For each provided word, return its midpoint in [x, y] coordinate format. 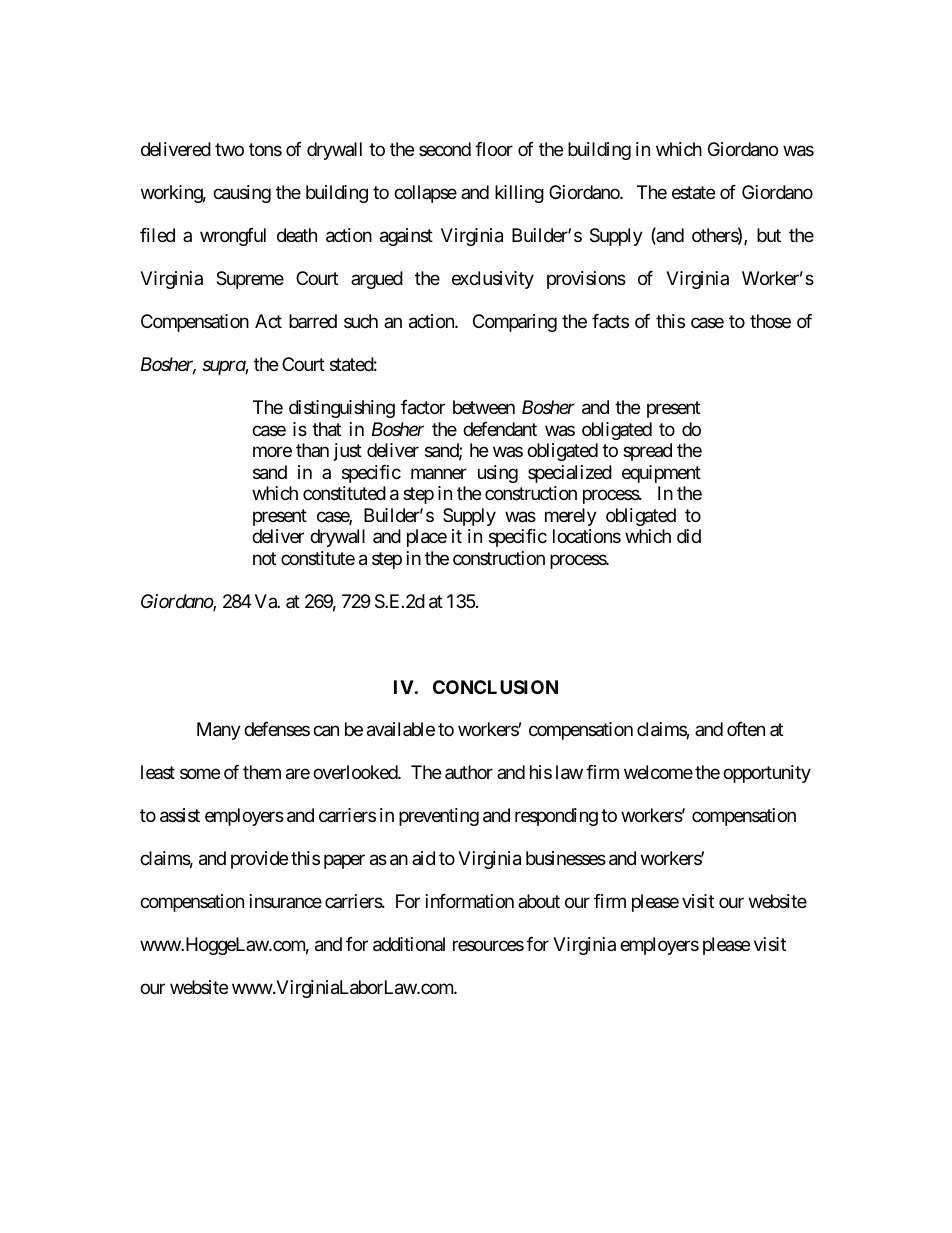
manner [439, 473]
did [689, 536]
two [229, 150]
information [470, 901]
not [264, 558]
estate [693, 193]
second [445, 149]
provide [259, 860]
